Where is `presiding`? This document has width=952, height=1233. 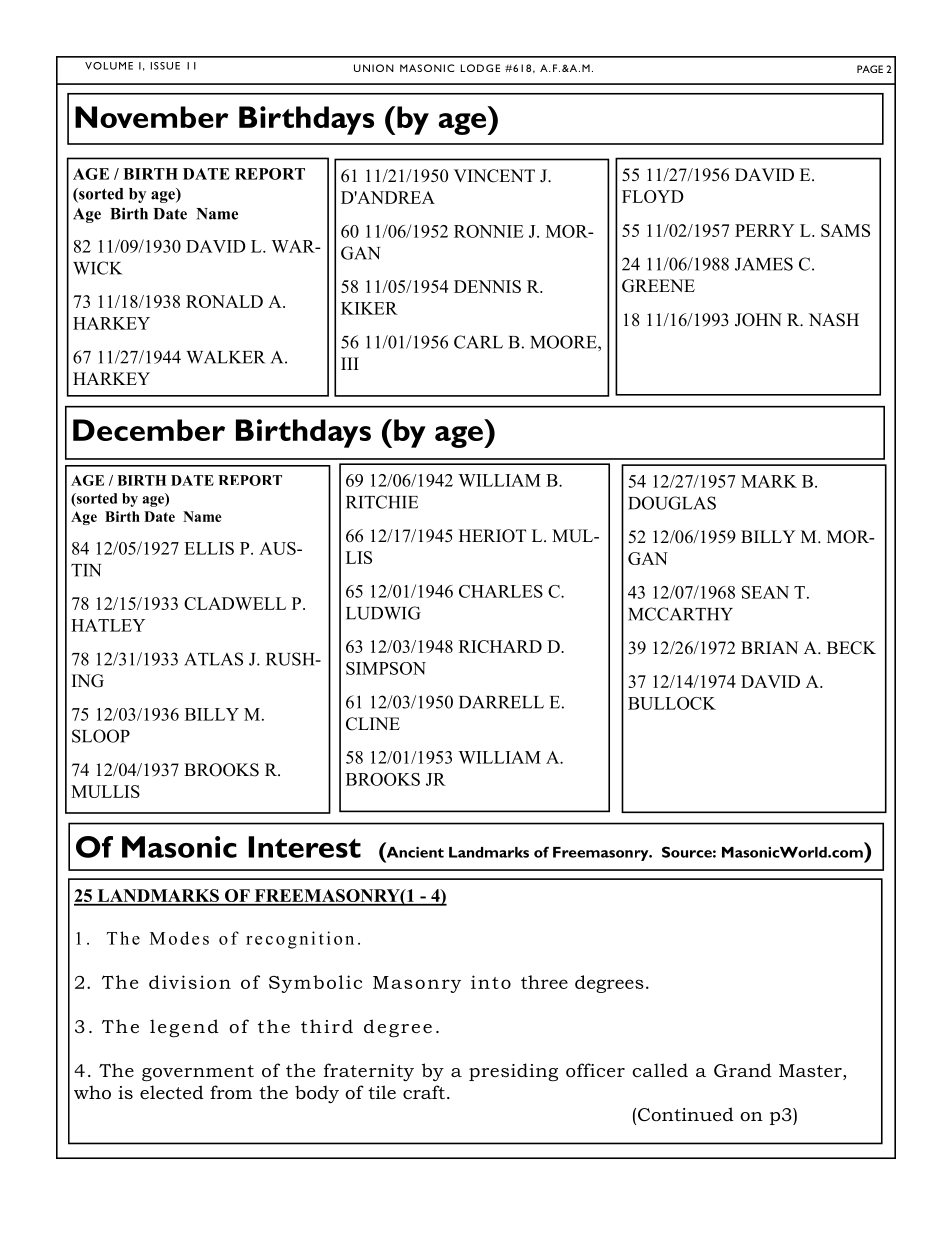
presiding is located at coordinates (513, 1072).
